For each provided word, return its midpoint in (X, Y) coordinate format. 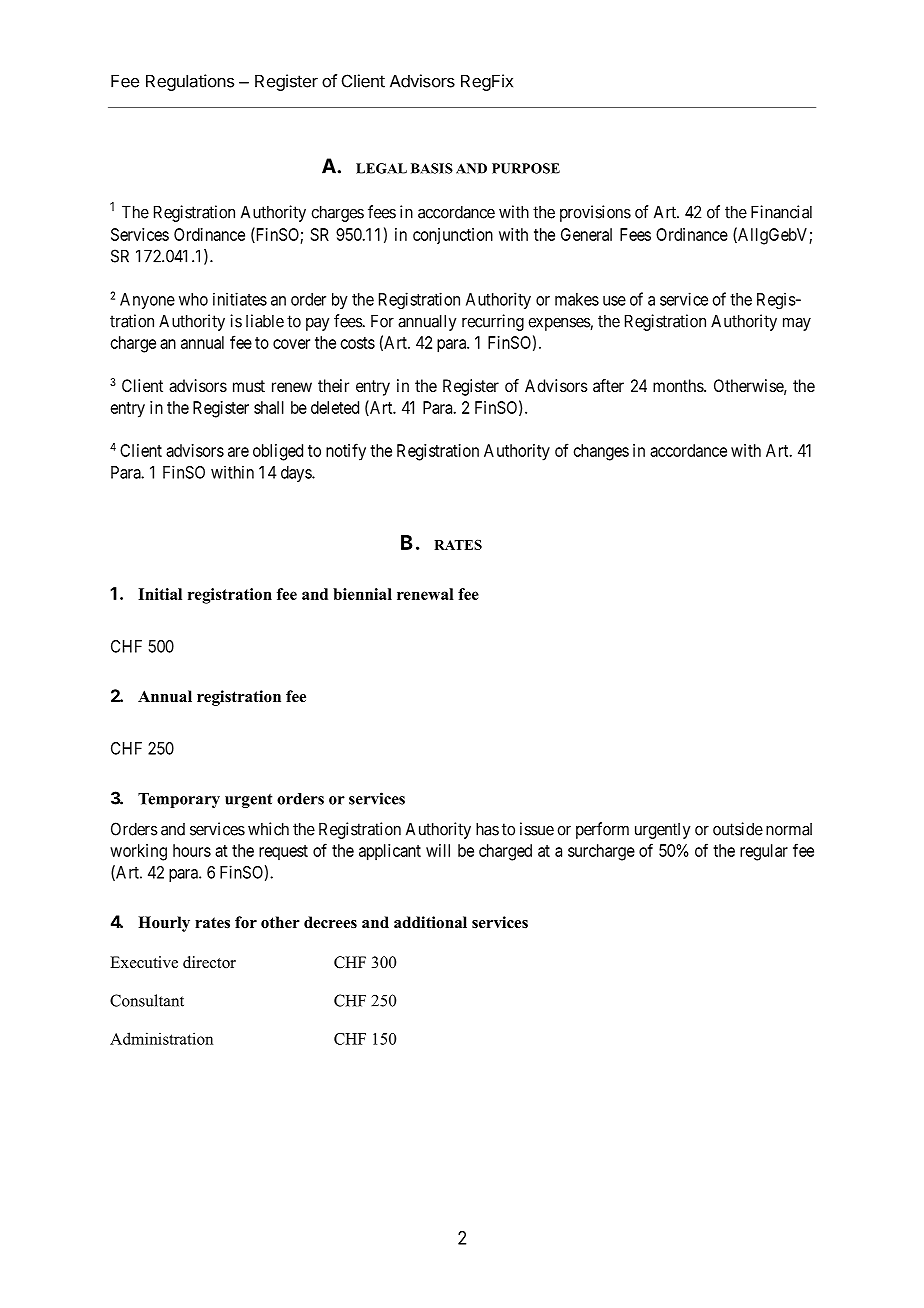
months (679, 385)
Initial (160, 594)
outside (738, 829)
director (209, 962)
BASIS (432, 168)
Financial (781, 212)
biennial (362, 594)
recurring (493, 322)
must (249, 386)
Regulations (190, 82)
